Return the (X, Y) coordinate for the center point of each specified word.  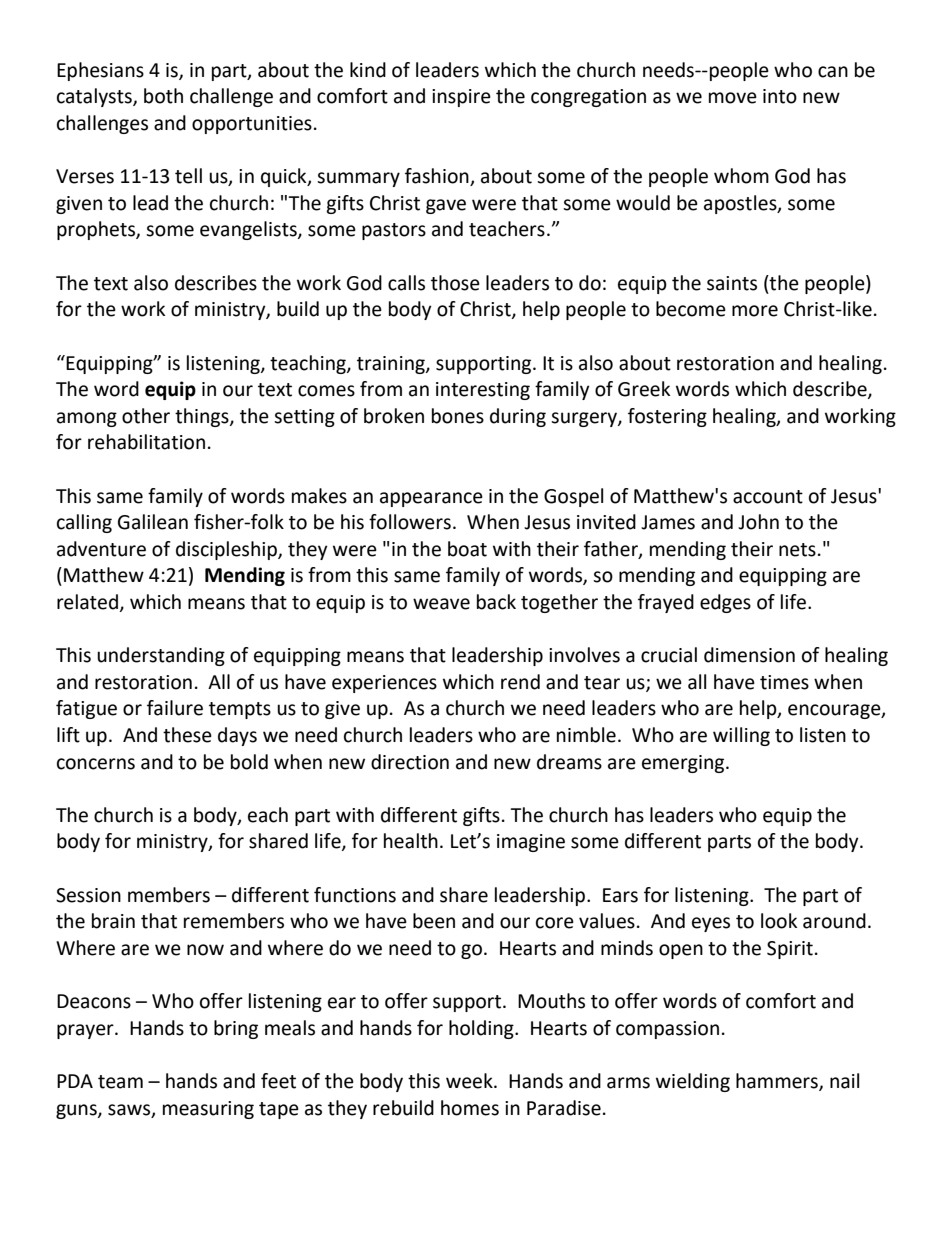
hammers (778, 1082)
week (470, 1081)
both (163, 96)
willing (741, 736)
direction (410, 762)
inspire (461, 98)
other (146, 416)
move (733, 98)
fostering (667, 417)
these (187, 735)
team (120, 1082)
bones (458, 416)
